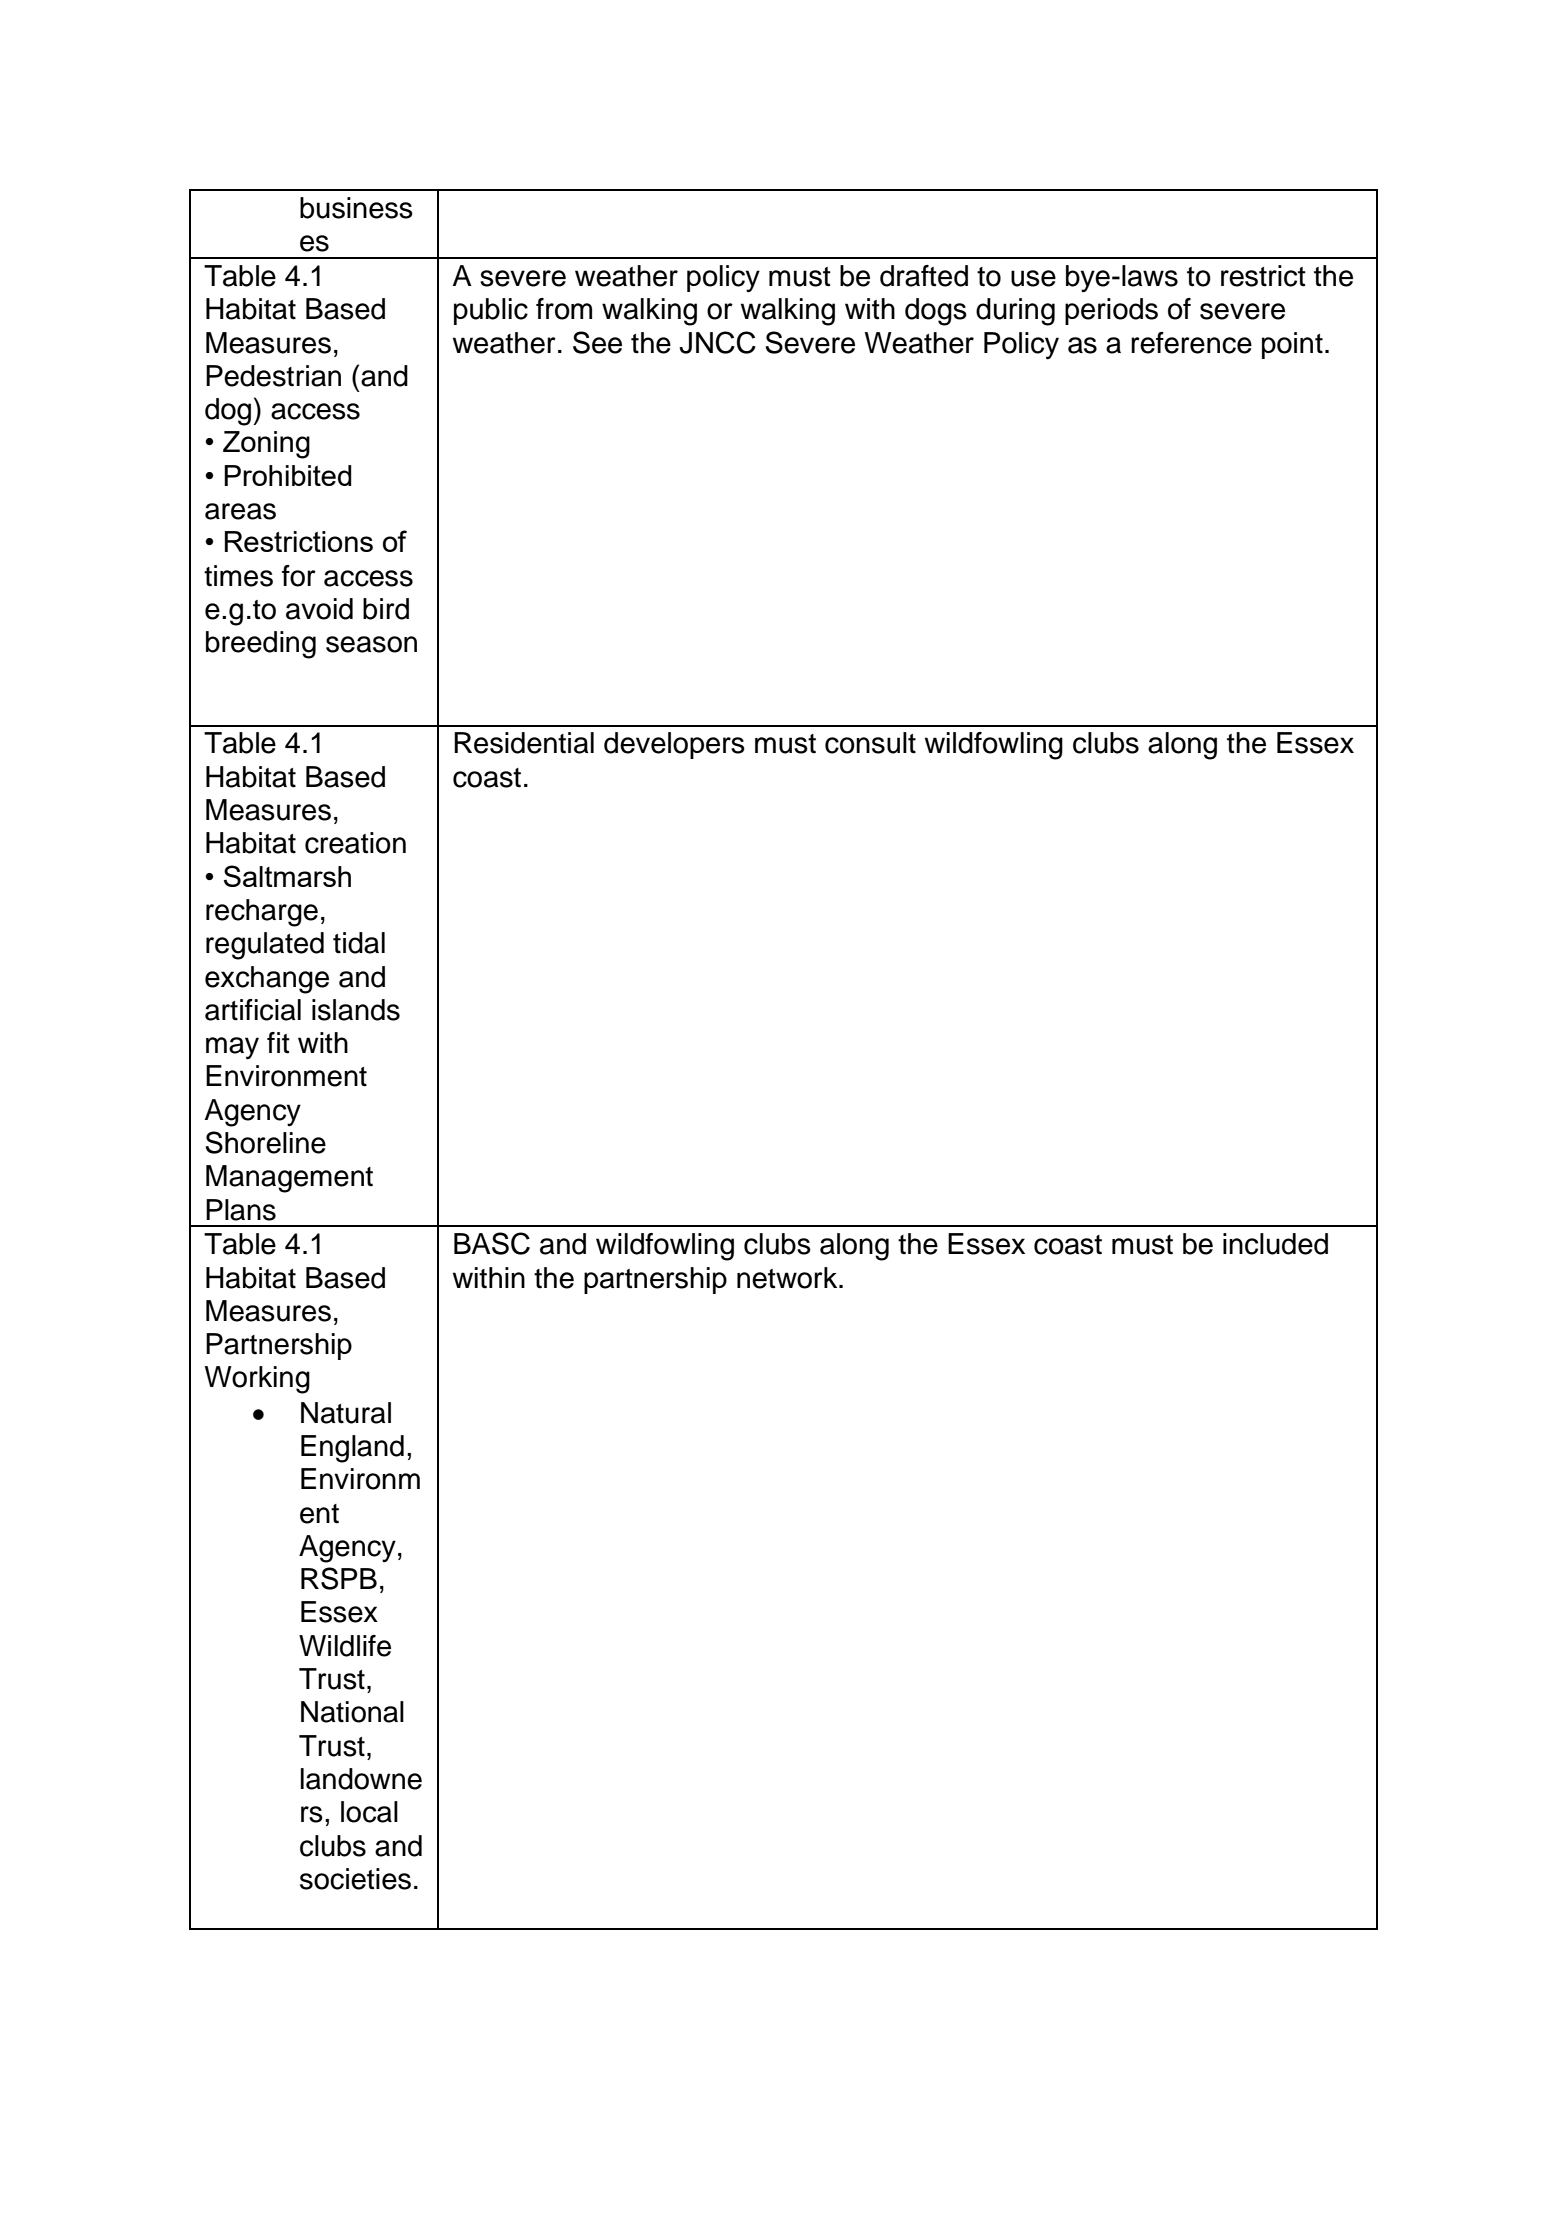 Image resolution: width=1567 pixels, height=2216 pixels. What do you see at coordinates (788, 1278) in the screenshot?
I see `network` at bounding box center [788, 1278].
